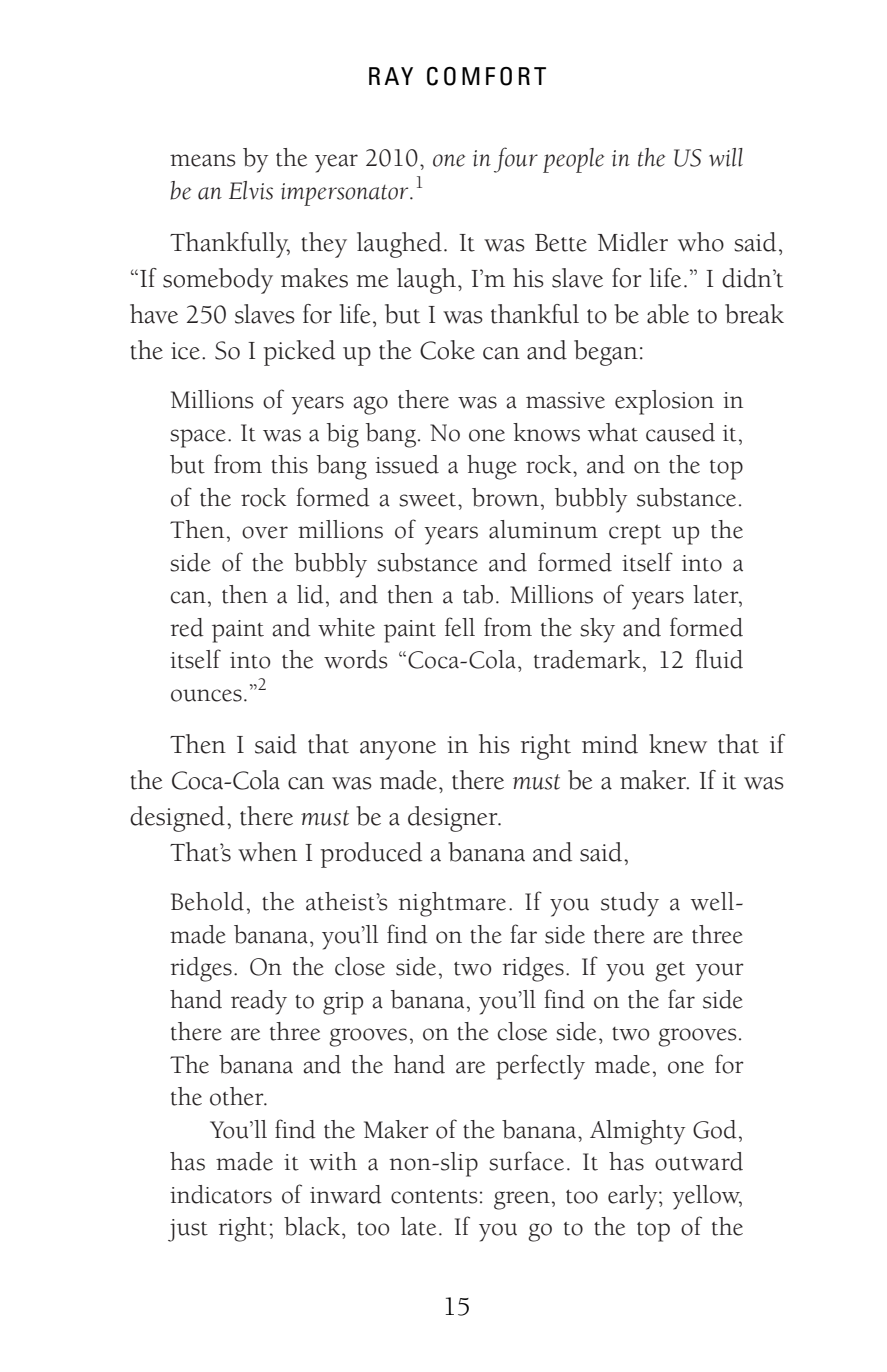  I want to click on will, so click(726, 157).
